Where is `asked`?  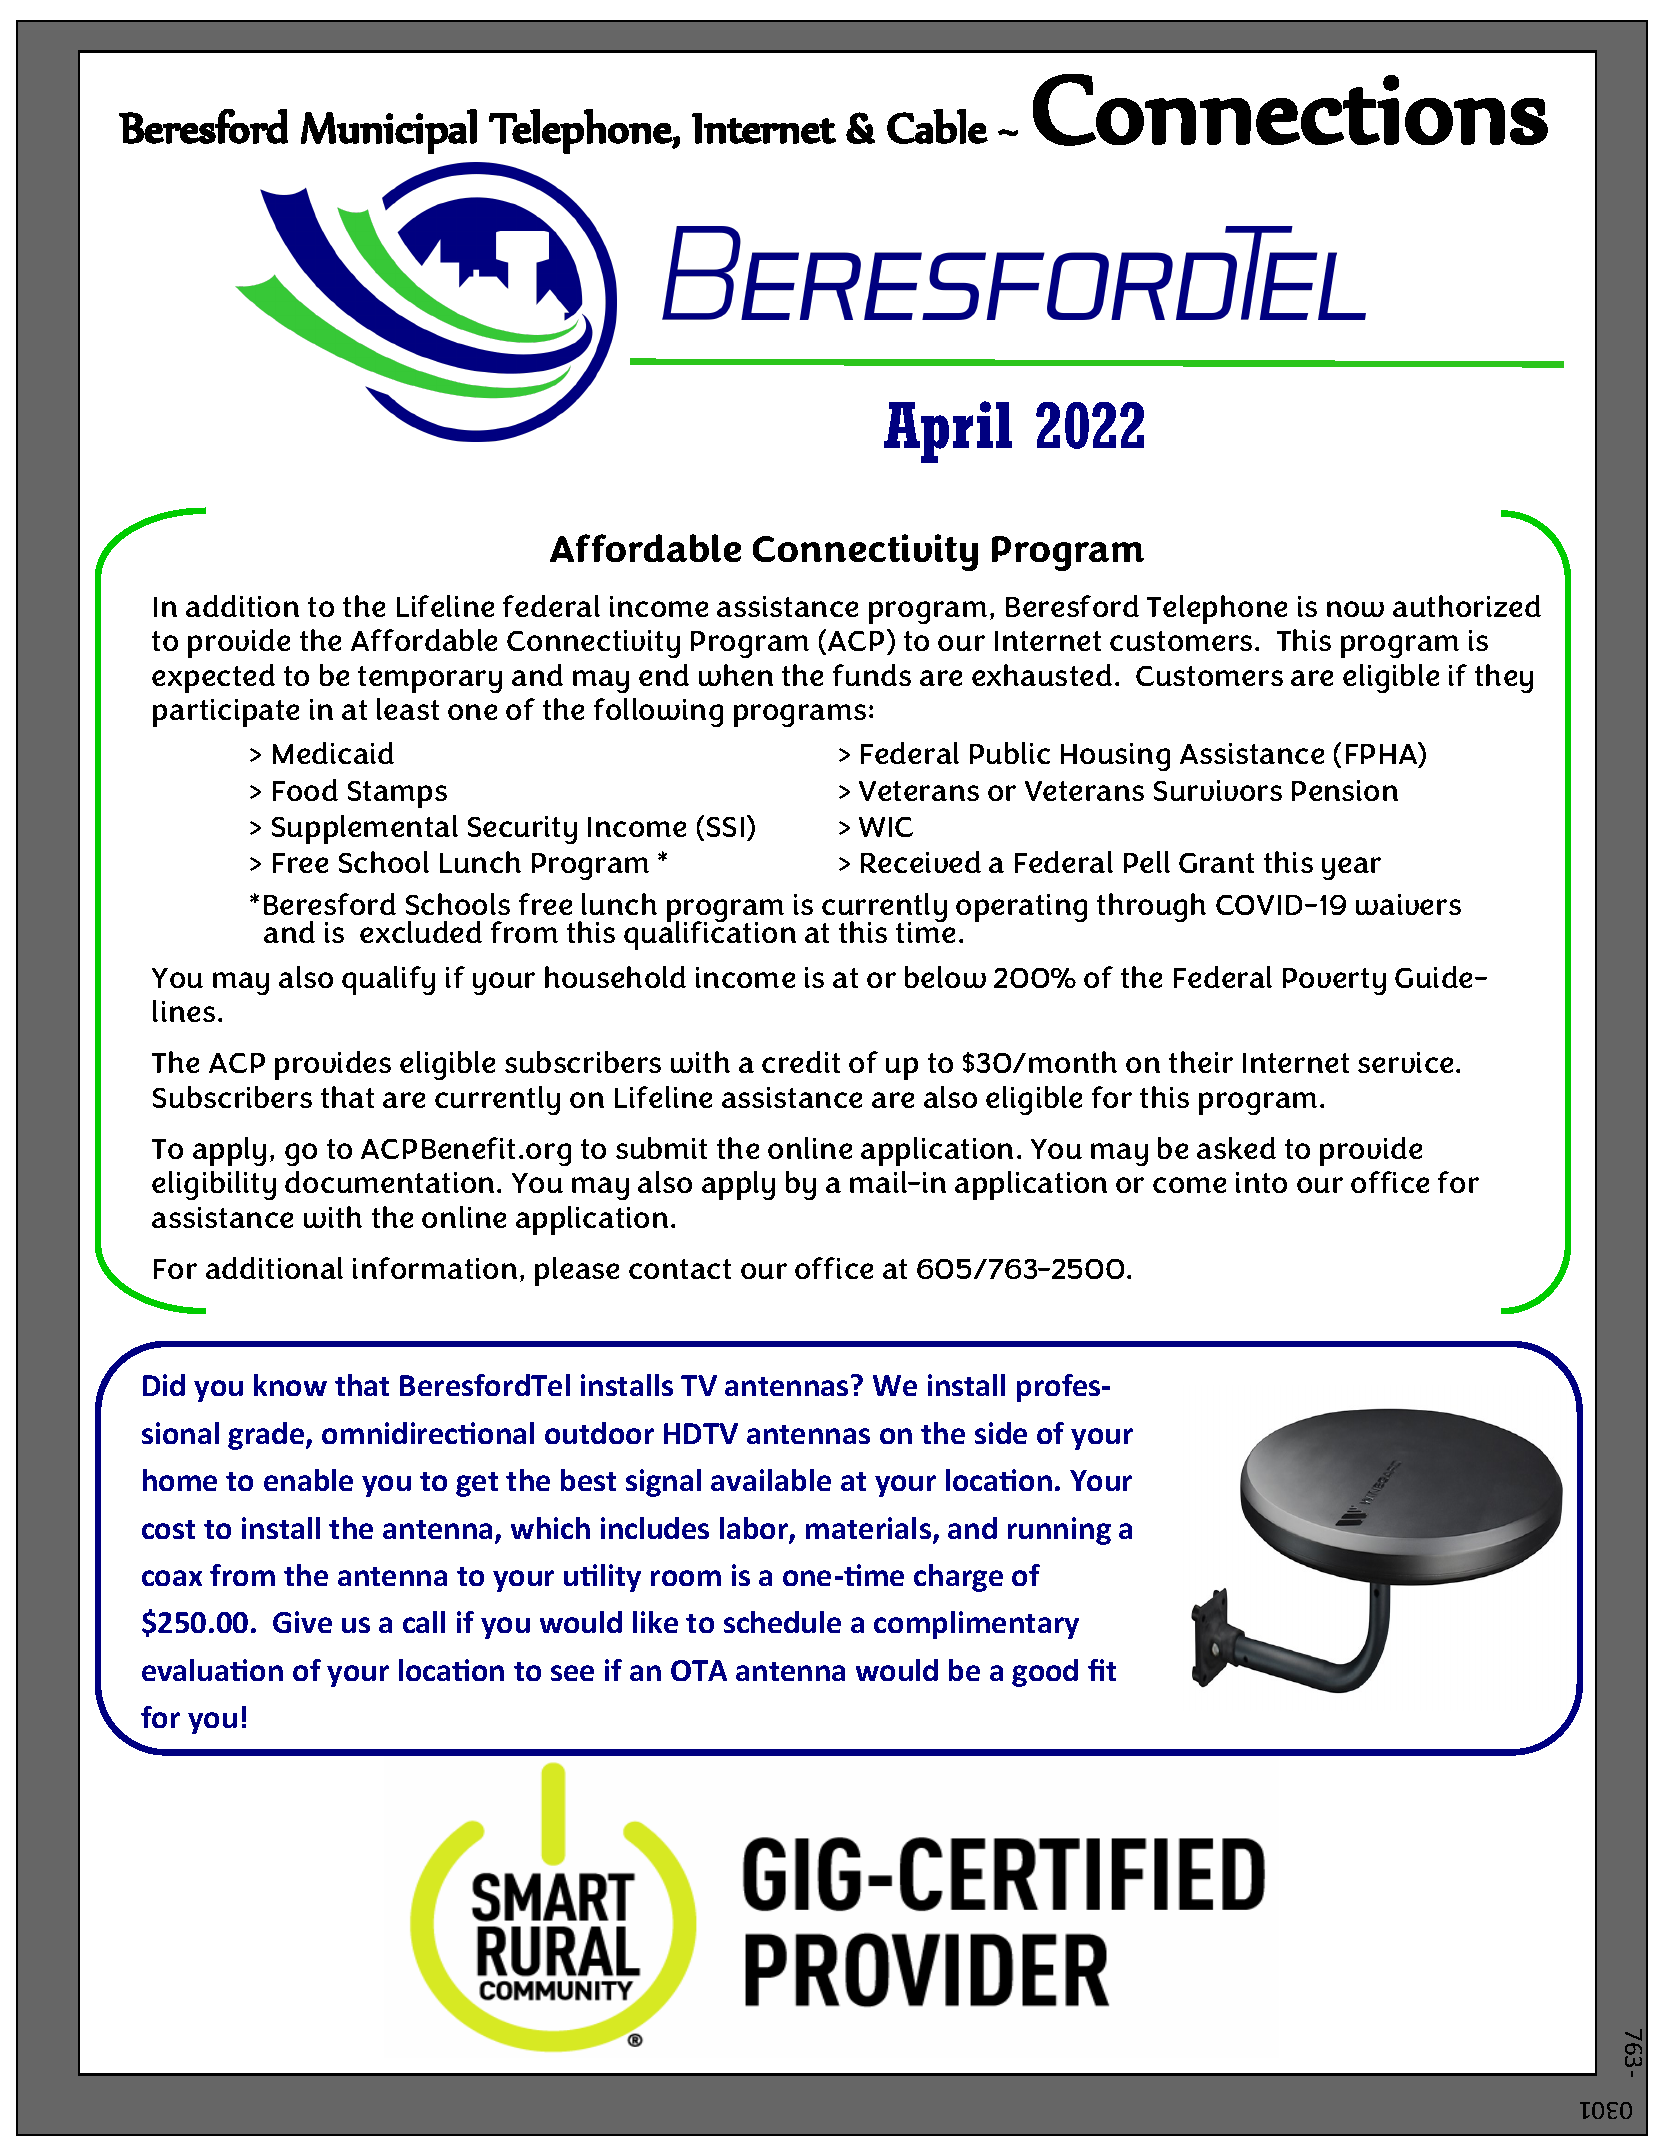 asked is located at coordinates (1236, 1148).
